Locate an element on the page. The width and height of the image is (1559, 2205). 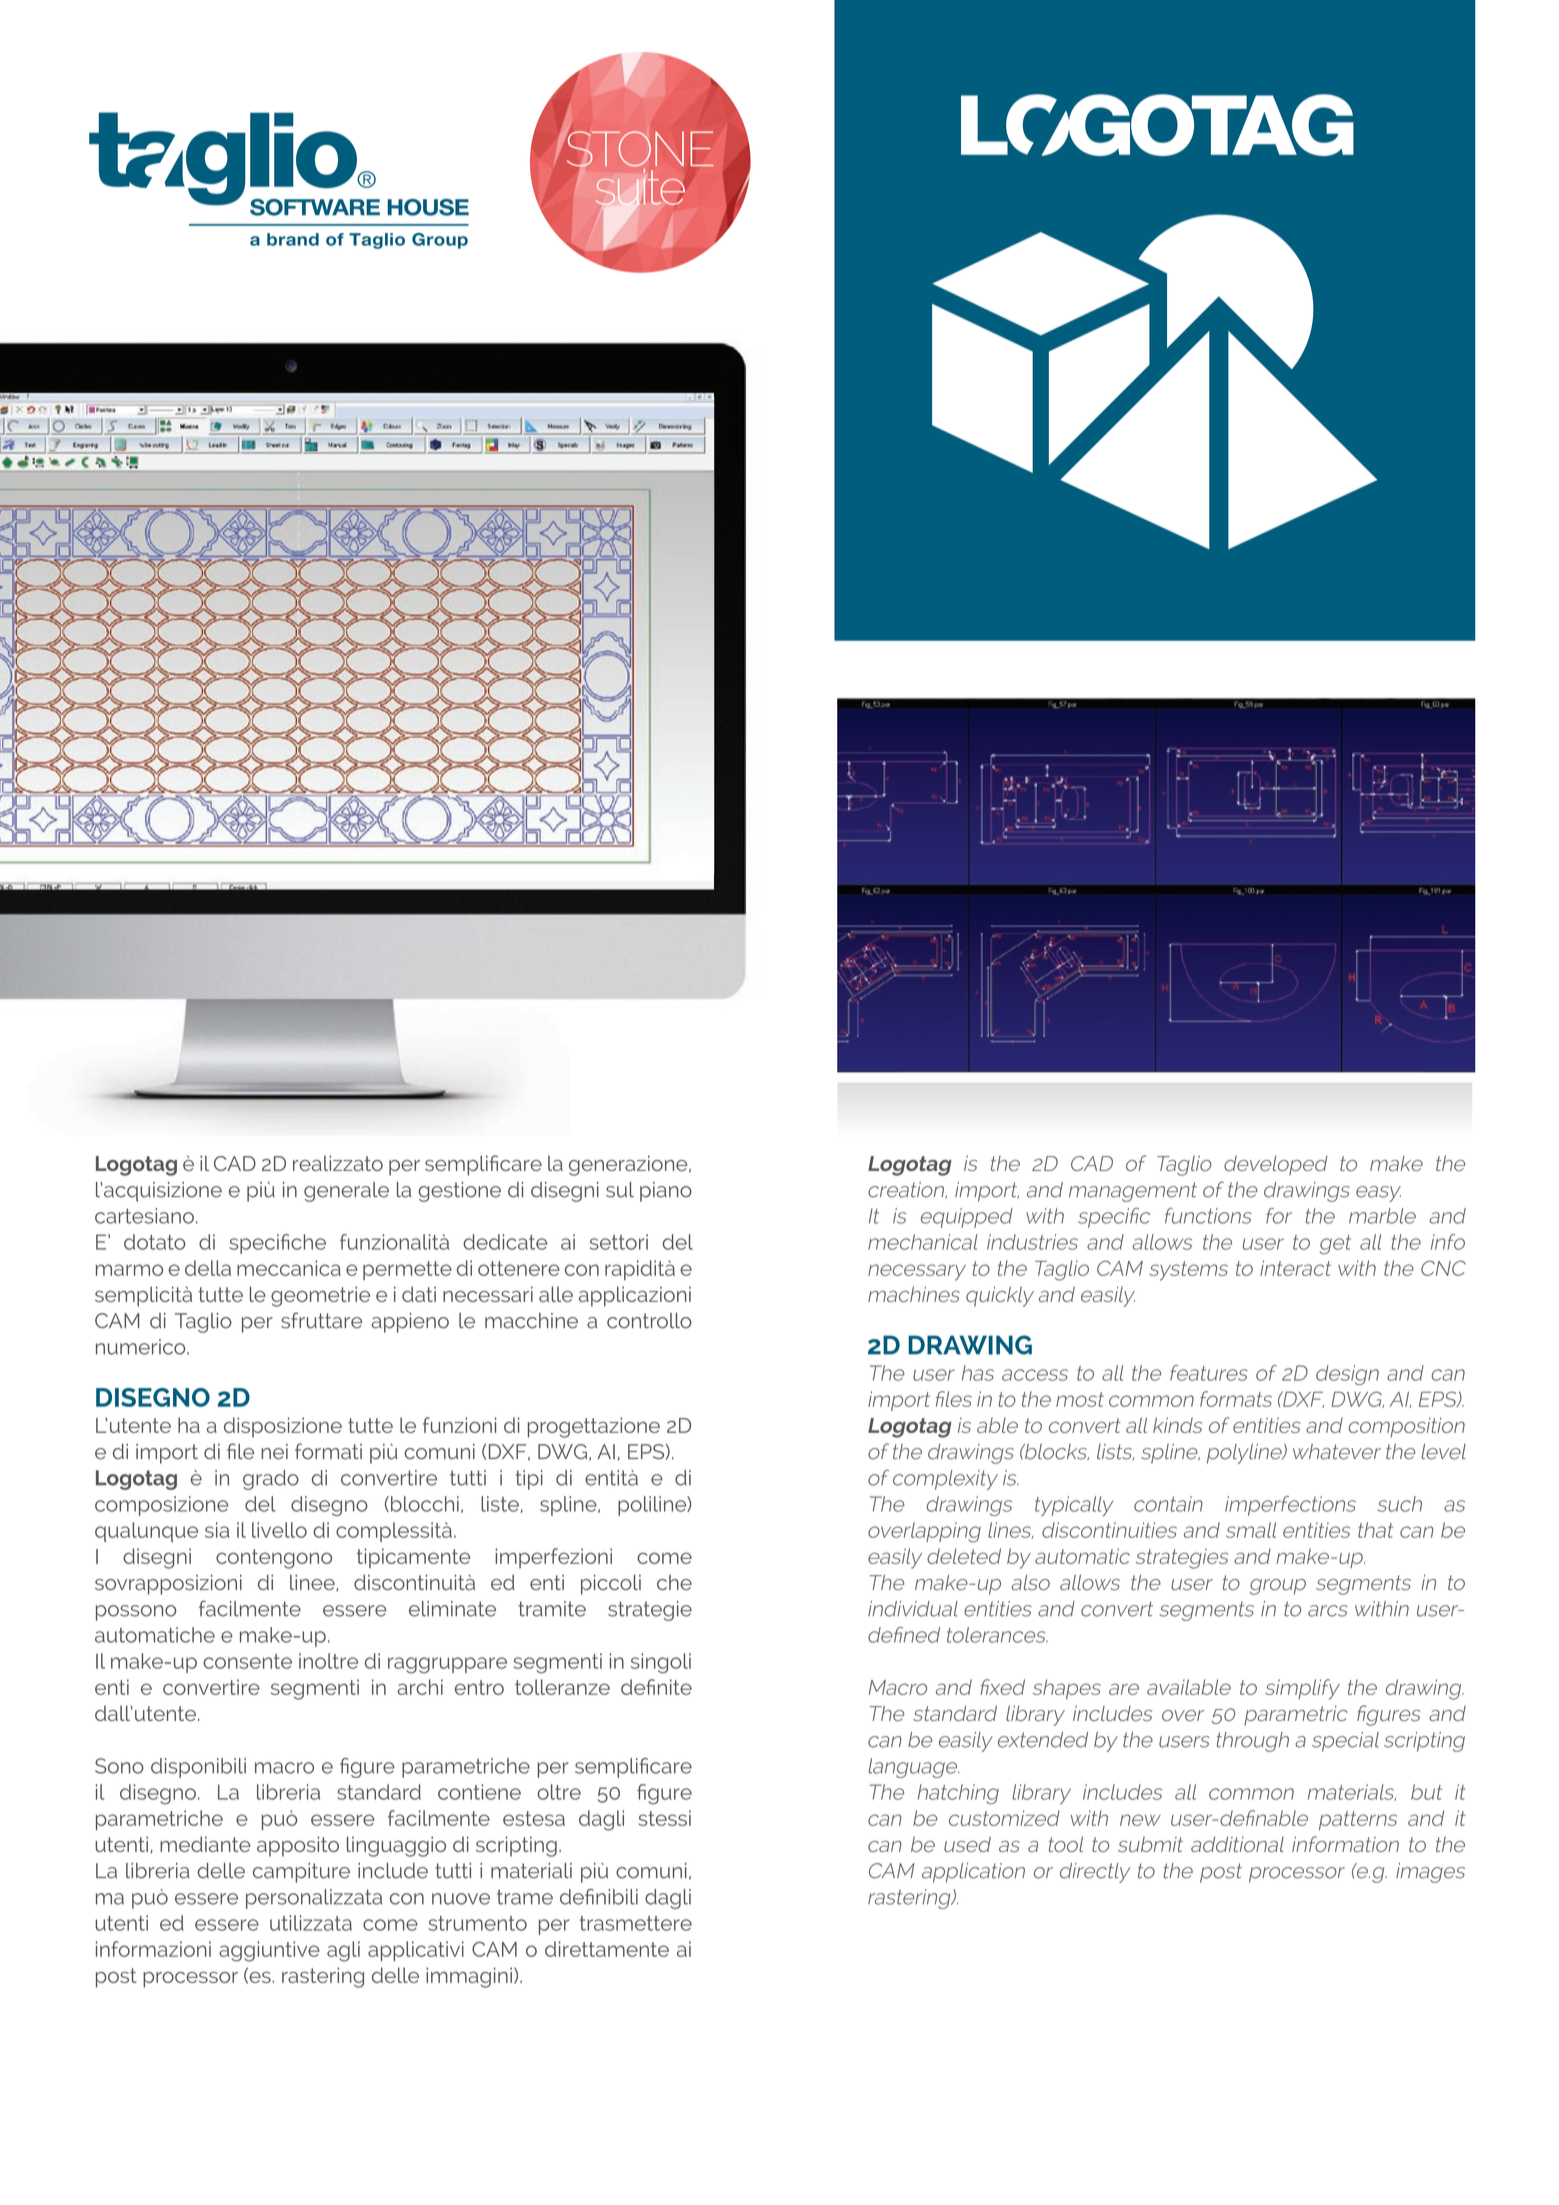
immagini is located at coordinates (469, 1977).
